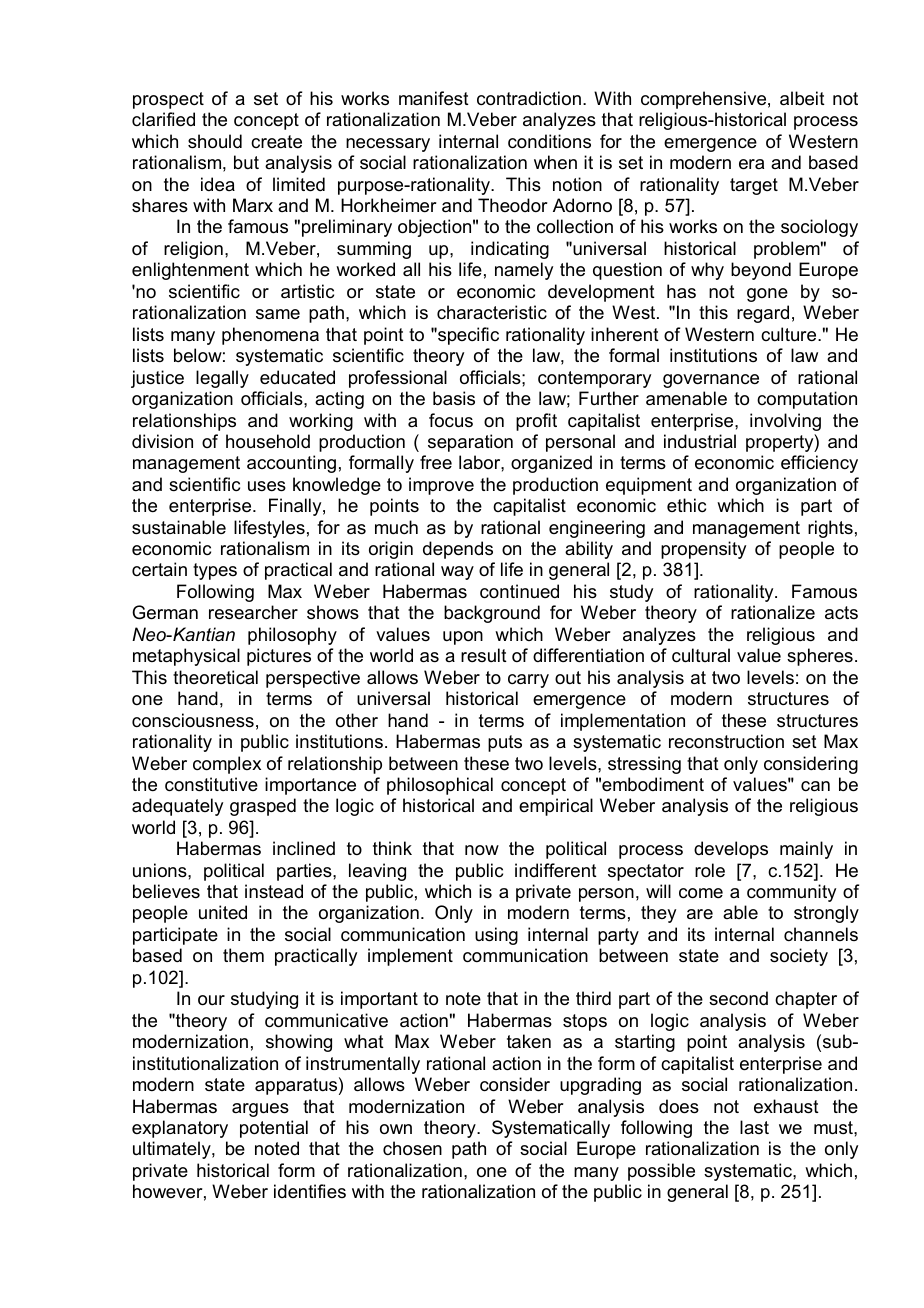 The width and height of the screenshot is (924, 1308). What do you see at coordinates (215, 141) in the screenshot?
I see `should` at bounding box center [215, 141].
